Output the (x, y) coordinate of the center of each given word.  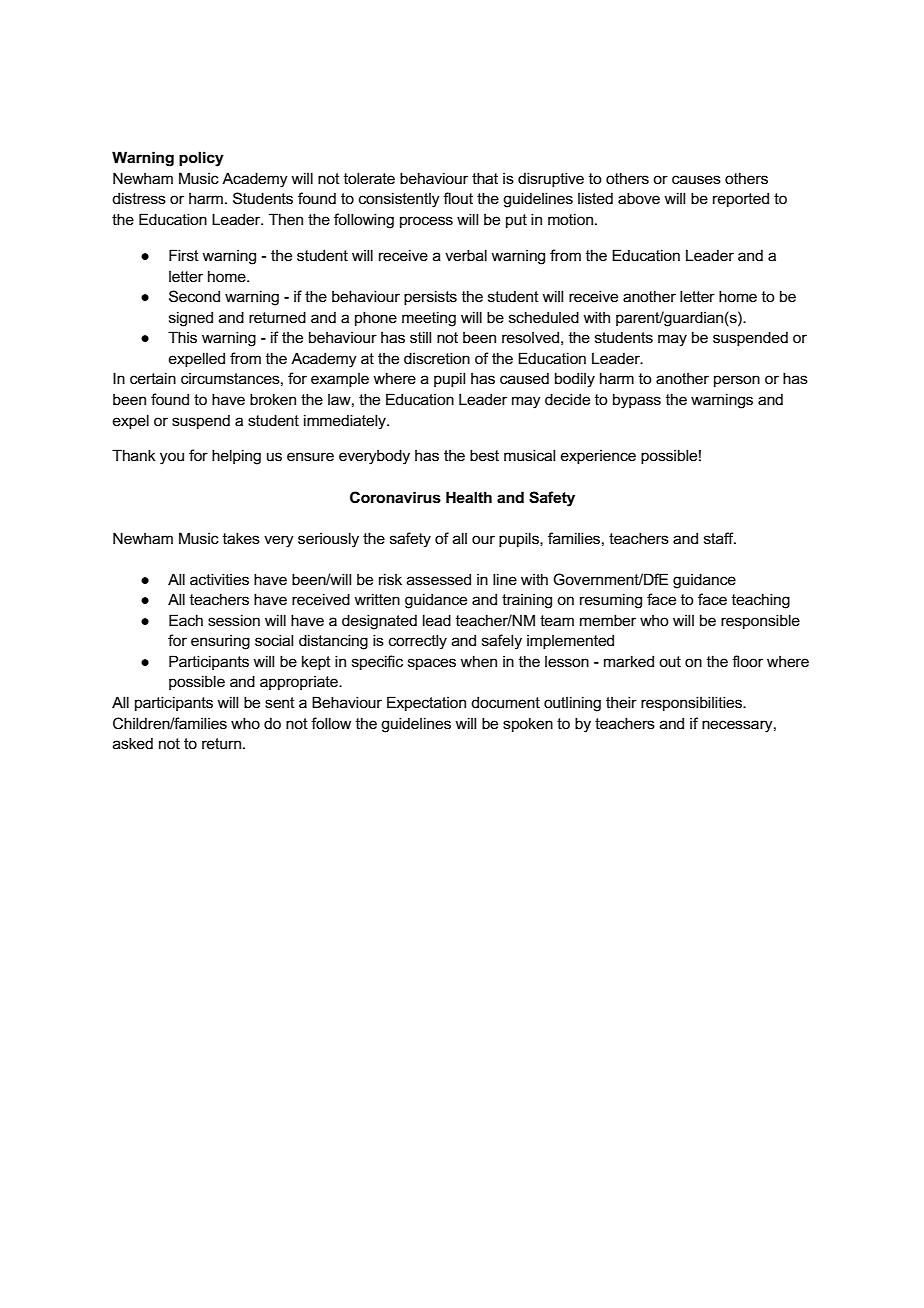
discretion (437, 358)
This (182, 337)
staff (720, 538)
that (485, 178)
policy (201, 159)
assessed (439, 579)
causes (696, 179)
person (737, 381)
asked (133, 743)
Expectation (426, 703)
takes (241, 538)
